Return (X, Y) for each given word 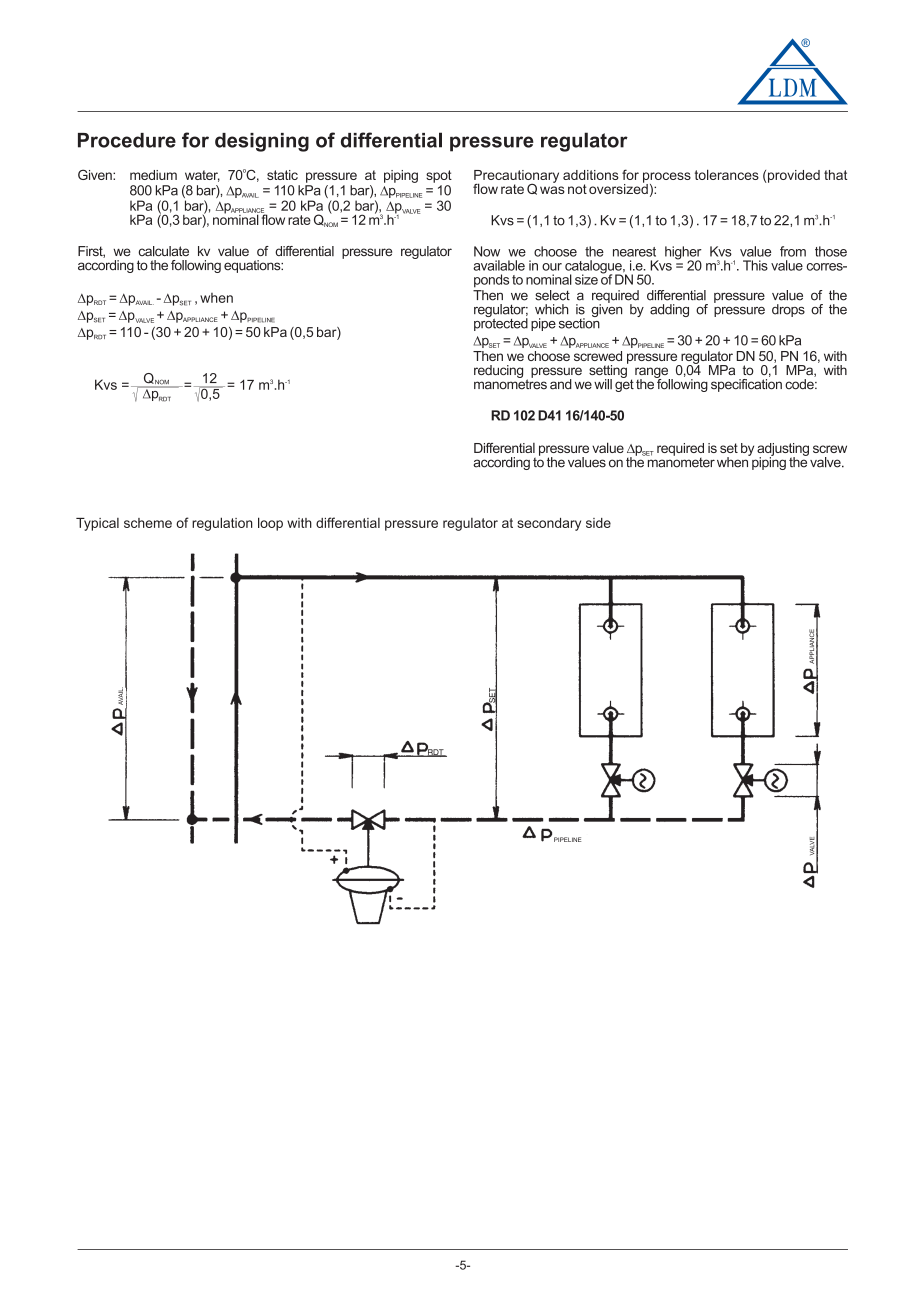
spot (439, 176)
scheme (148, 523)
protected (501, 323)
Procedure (127, 140)
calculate (163, 251)
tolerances (727, 174)
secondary (549, 524)
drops (788, 310)
